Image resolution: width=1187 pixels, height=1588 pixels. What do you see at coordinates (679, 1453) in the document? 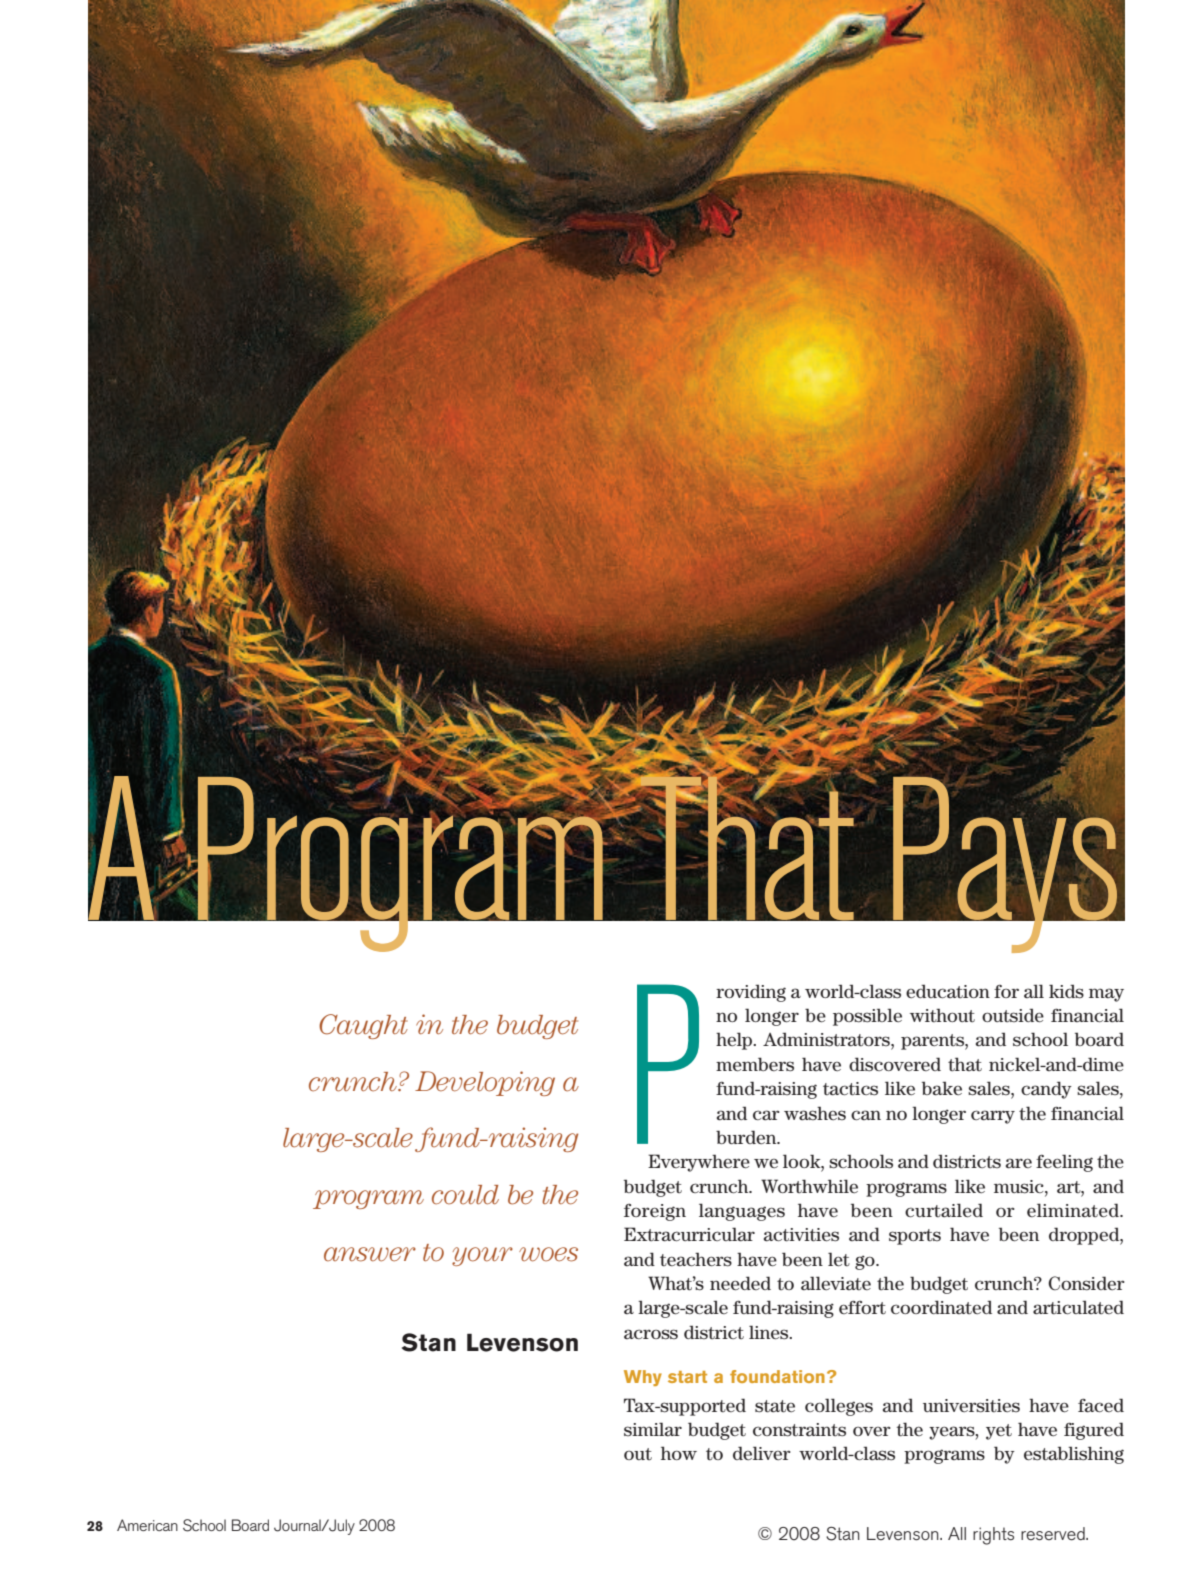
I see `how` at bounding box center [679, 1453].
